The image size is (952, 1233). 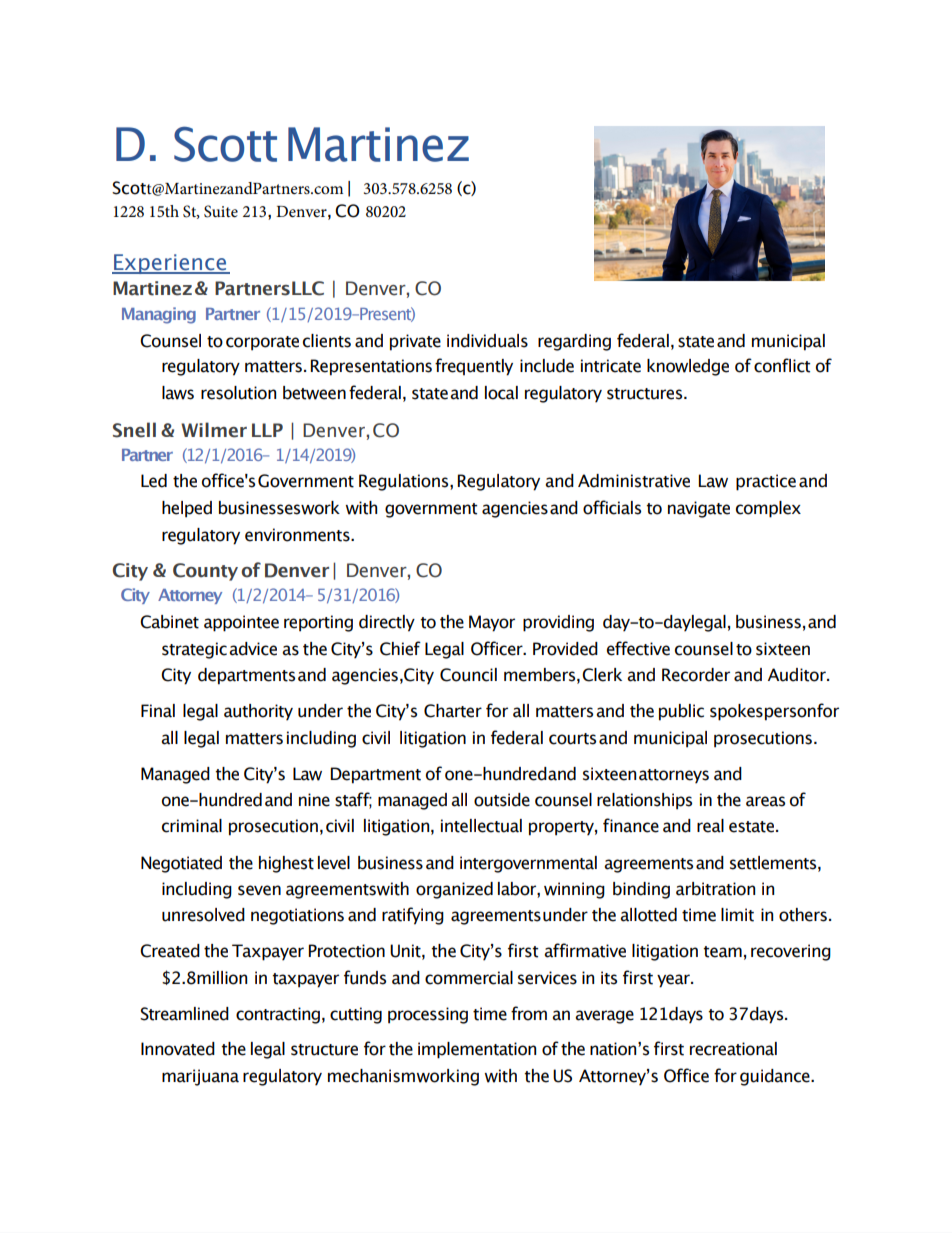 I want to click on knowledge, so click(x=688, y=367).
